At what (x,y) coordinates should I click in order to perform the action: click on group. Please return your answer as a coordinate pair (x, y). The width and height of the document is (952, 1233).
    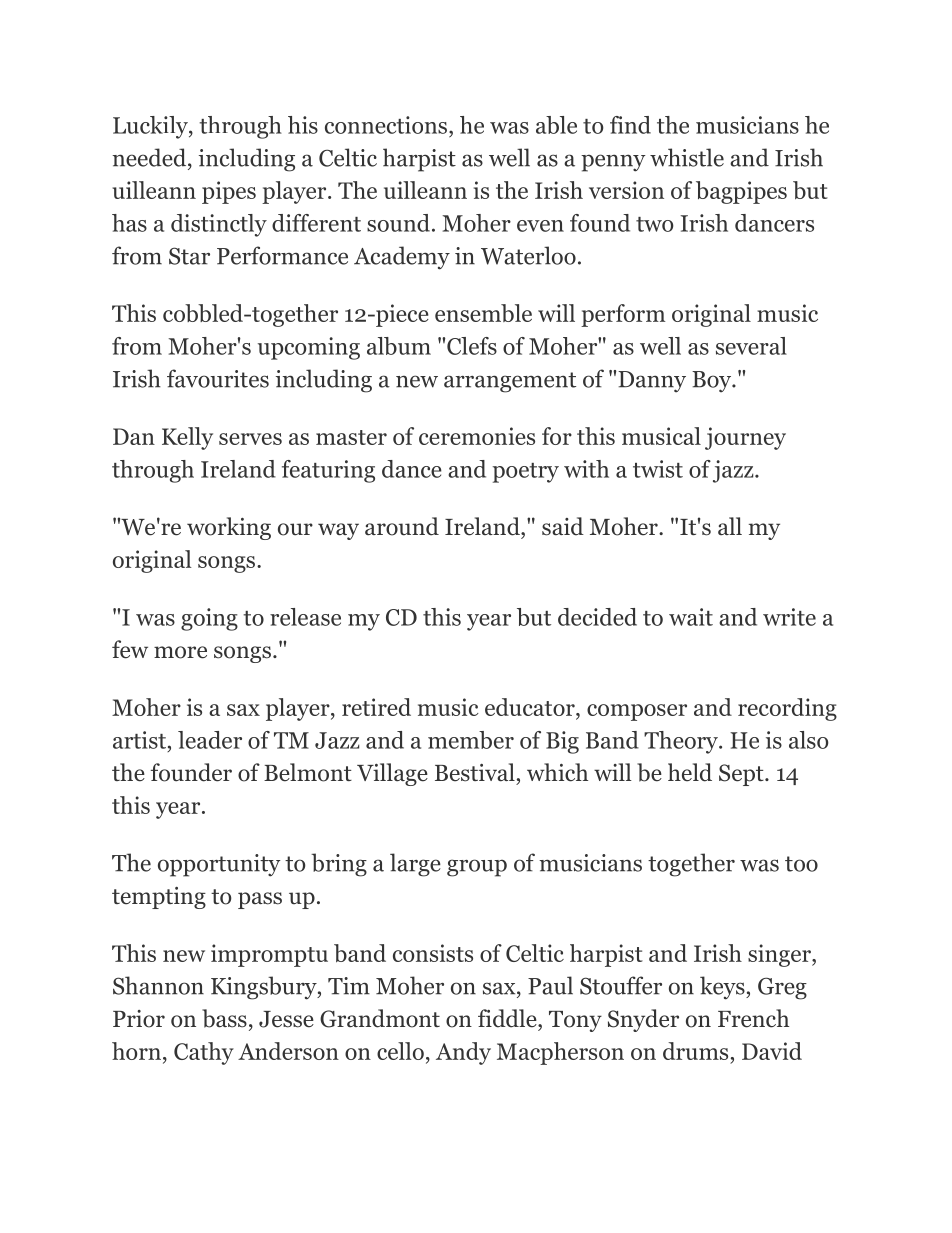
    Looking at the image, I should click on (477, 868).
